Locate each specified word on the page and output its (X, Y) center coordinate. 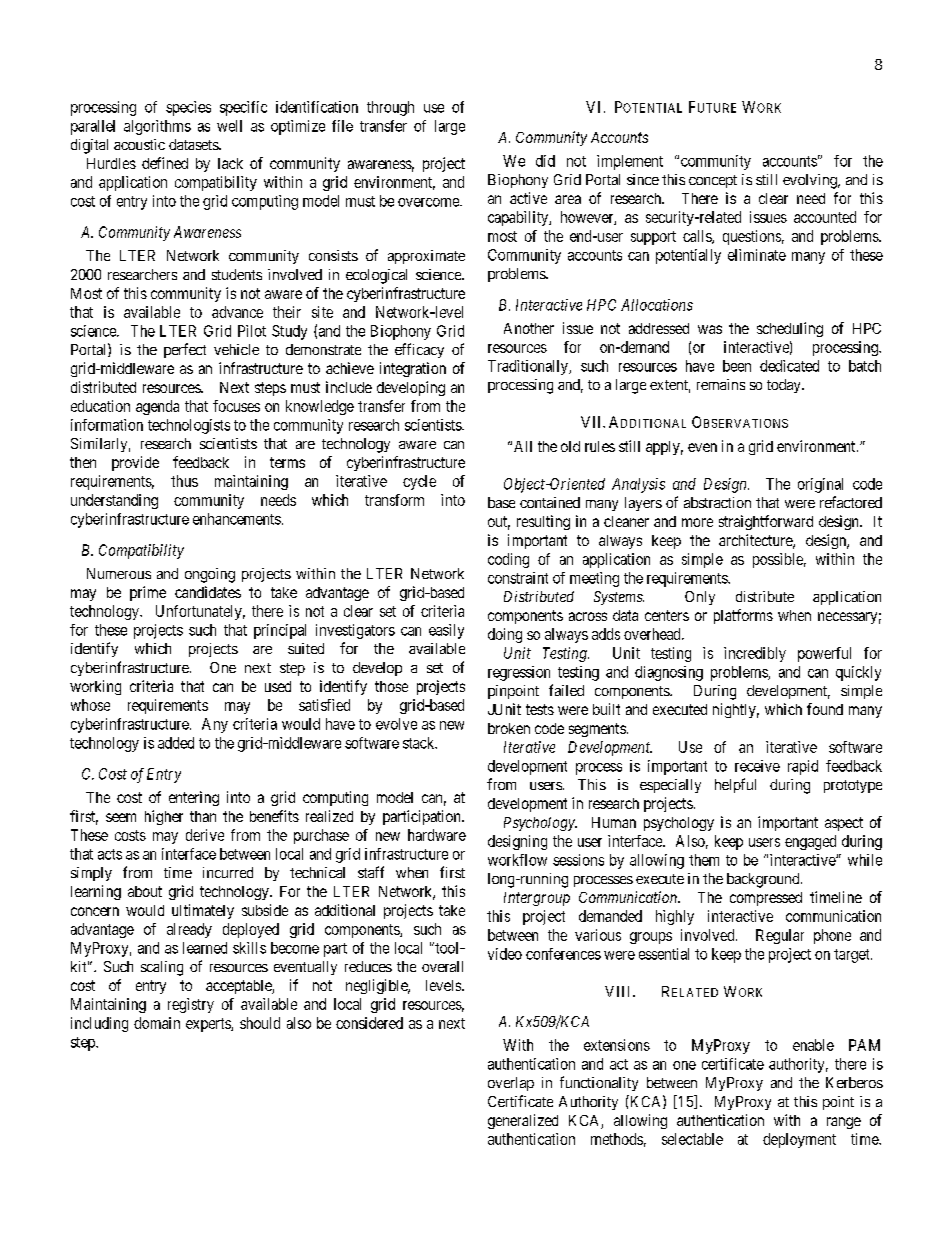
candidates (208, 592)
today (785, 386)
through (390, 108)
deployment (799, 1140)
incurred (228, 872)
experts (209, 1025)
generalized (523, 1121)
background (764, 880)
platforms (743, 616)
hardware (437, 835)
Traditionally (529, 367)
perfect (185, 350)
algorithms (157, 127)
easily (446, 631)
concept (713, 181)
